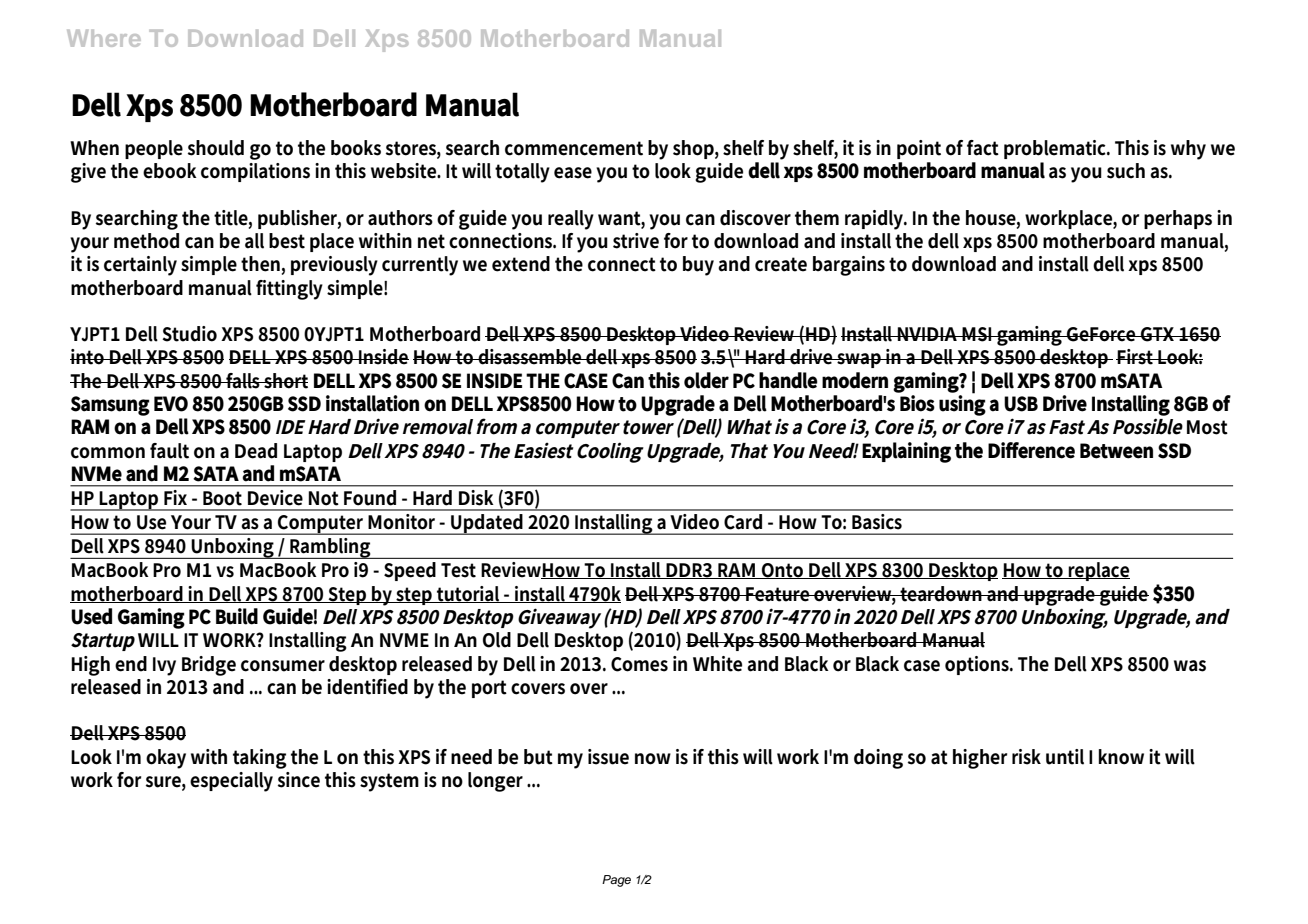 This screenshot has width=1308, height=924. I want to click on Cooling, so click(610, 452).
